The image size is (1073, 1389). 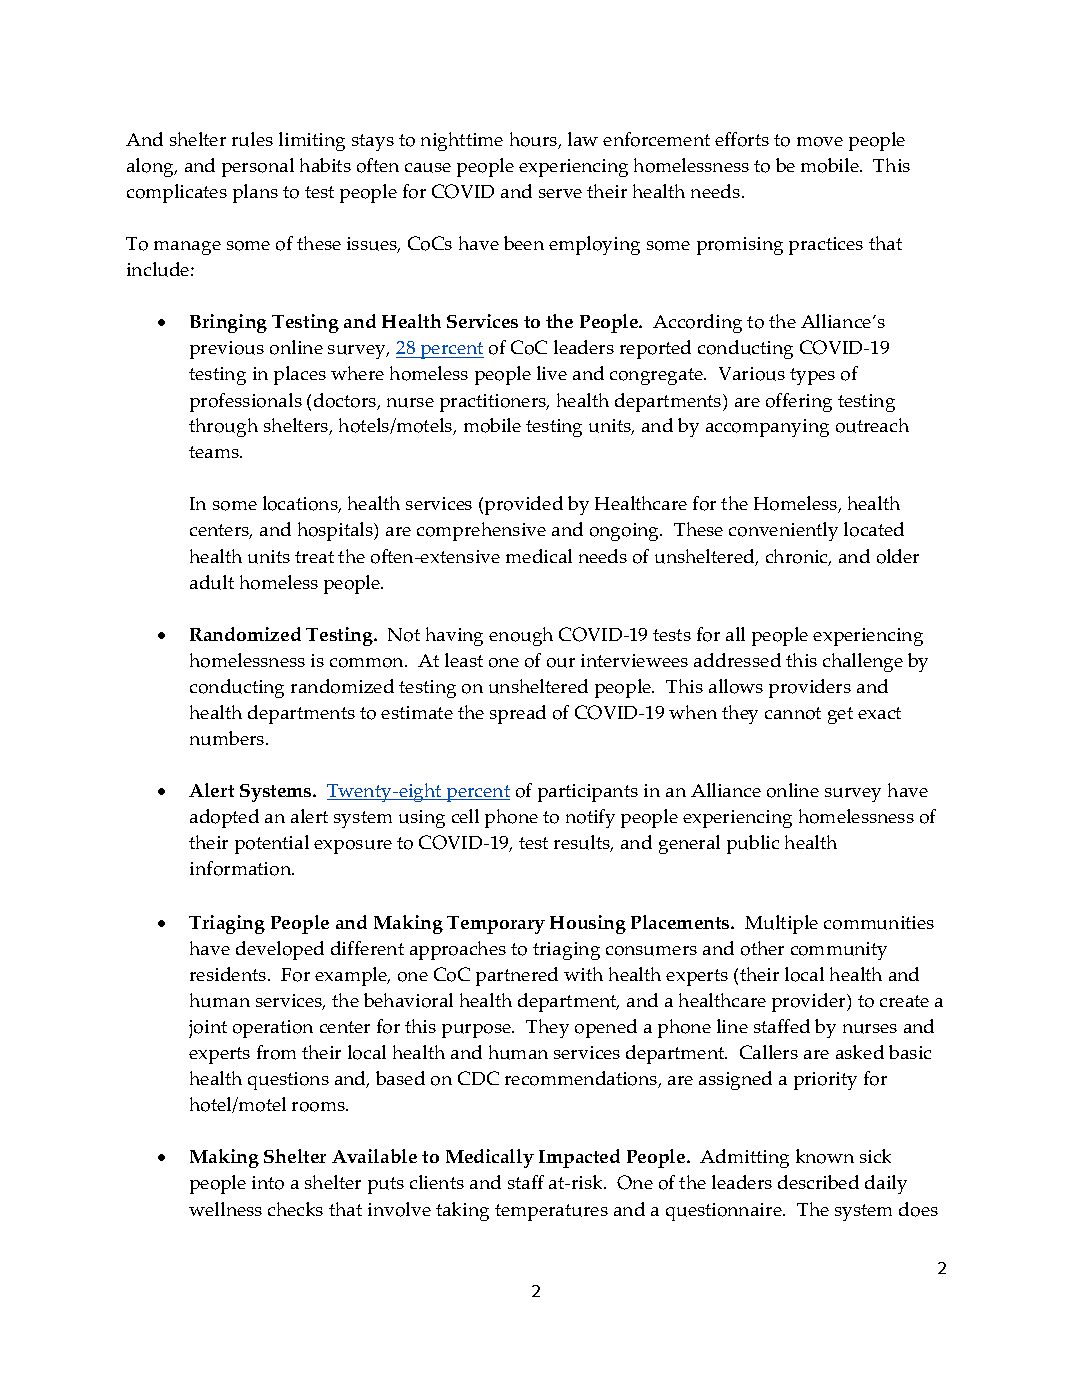 What do you see at coordinates (268, 1183) in the image?
I see `into` at bounding box center [268, 1183].
